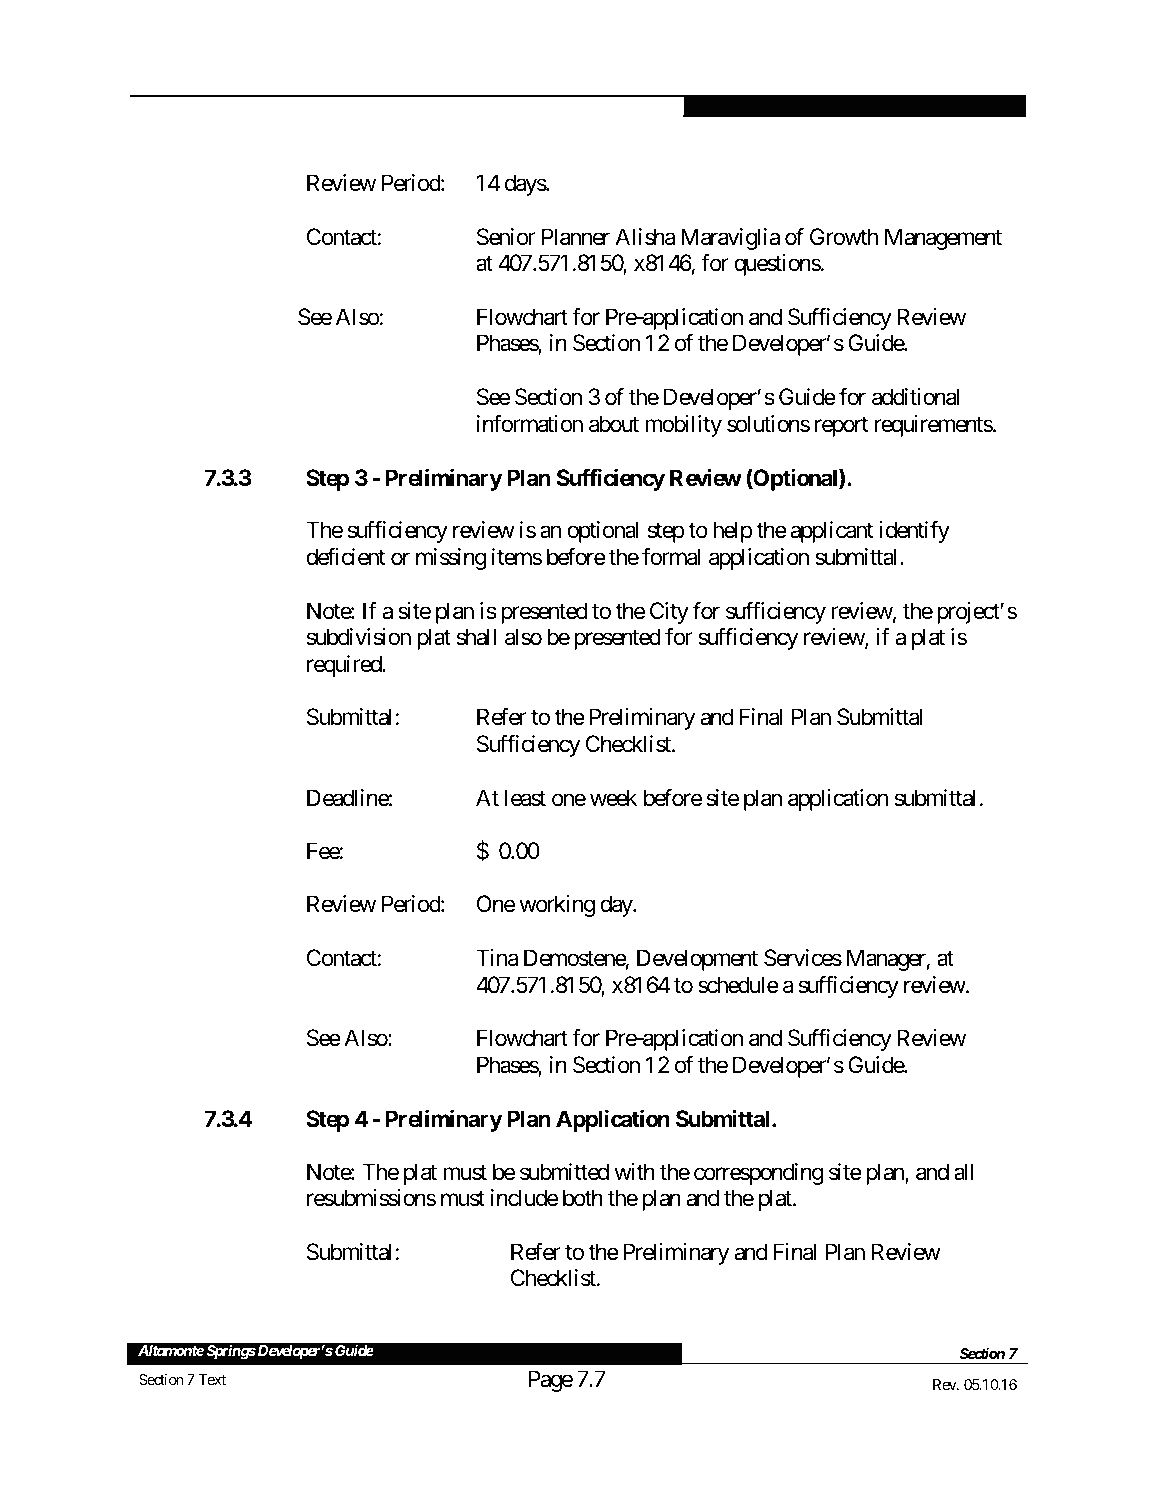 The image size is (1155, 1494). I want to click on City, so click(669, 613).
